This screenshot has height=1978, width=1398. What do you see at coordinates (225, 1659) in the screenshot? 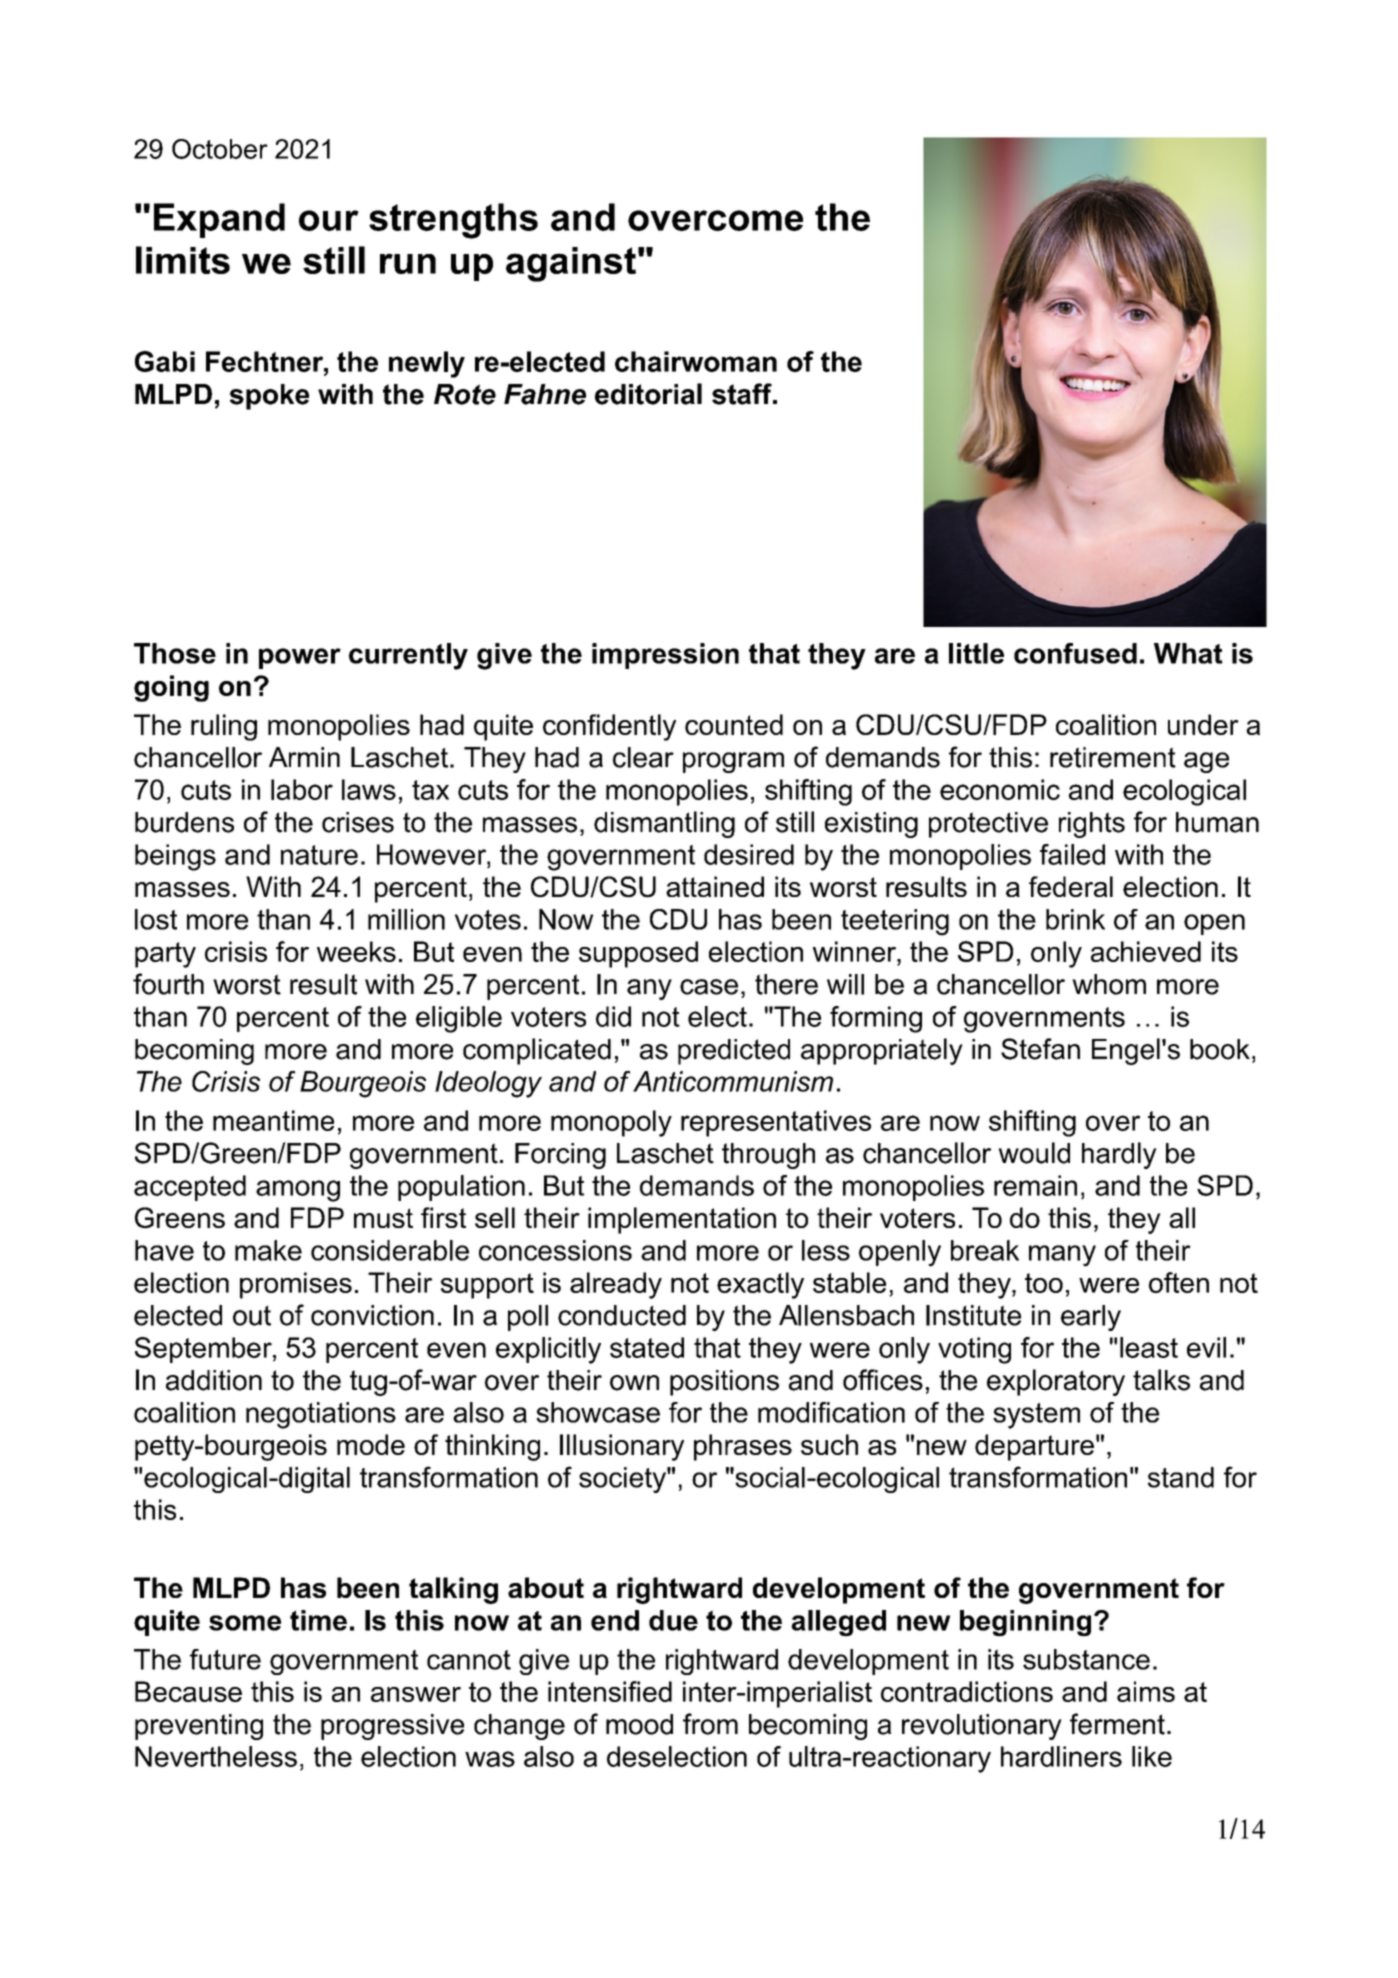
I see `future` at bounding box center [225, 1659].
